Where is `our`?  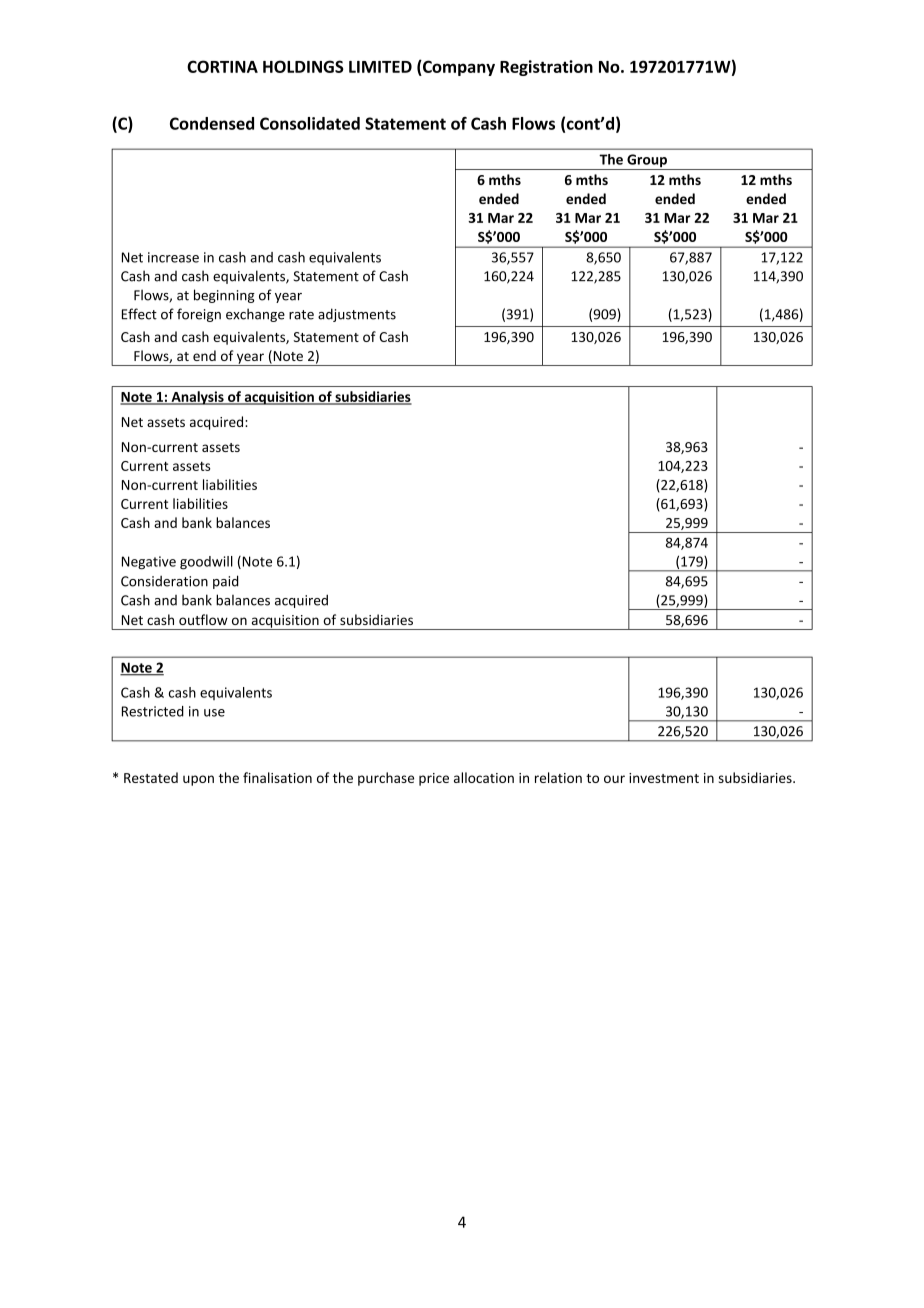
our is located at coordinates (614, 779).
